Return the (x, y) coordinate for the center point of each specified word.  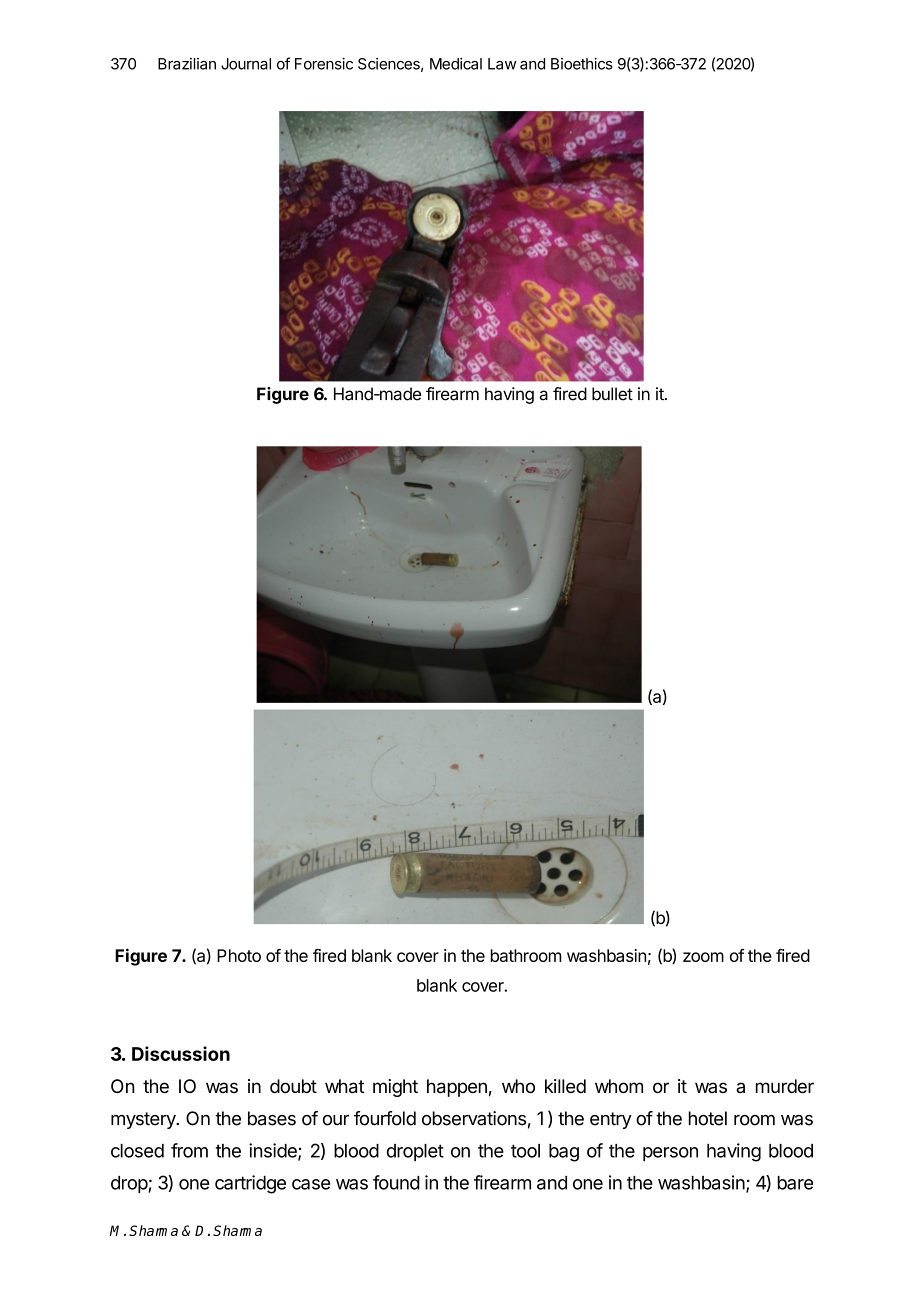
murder (785, 1086)
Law (502, 64)
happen (457, 1088)
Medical (456, 64)
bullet (612, 394)
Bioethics (581, 64)
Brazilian (187, 64)
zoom (703, 957)
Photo (239, 955)
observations (474, 1118)
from (189, 1150)
